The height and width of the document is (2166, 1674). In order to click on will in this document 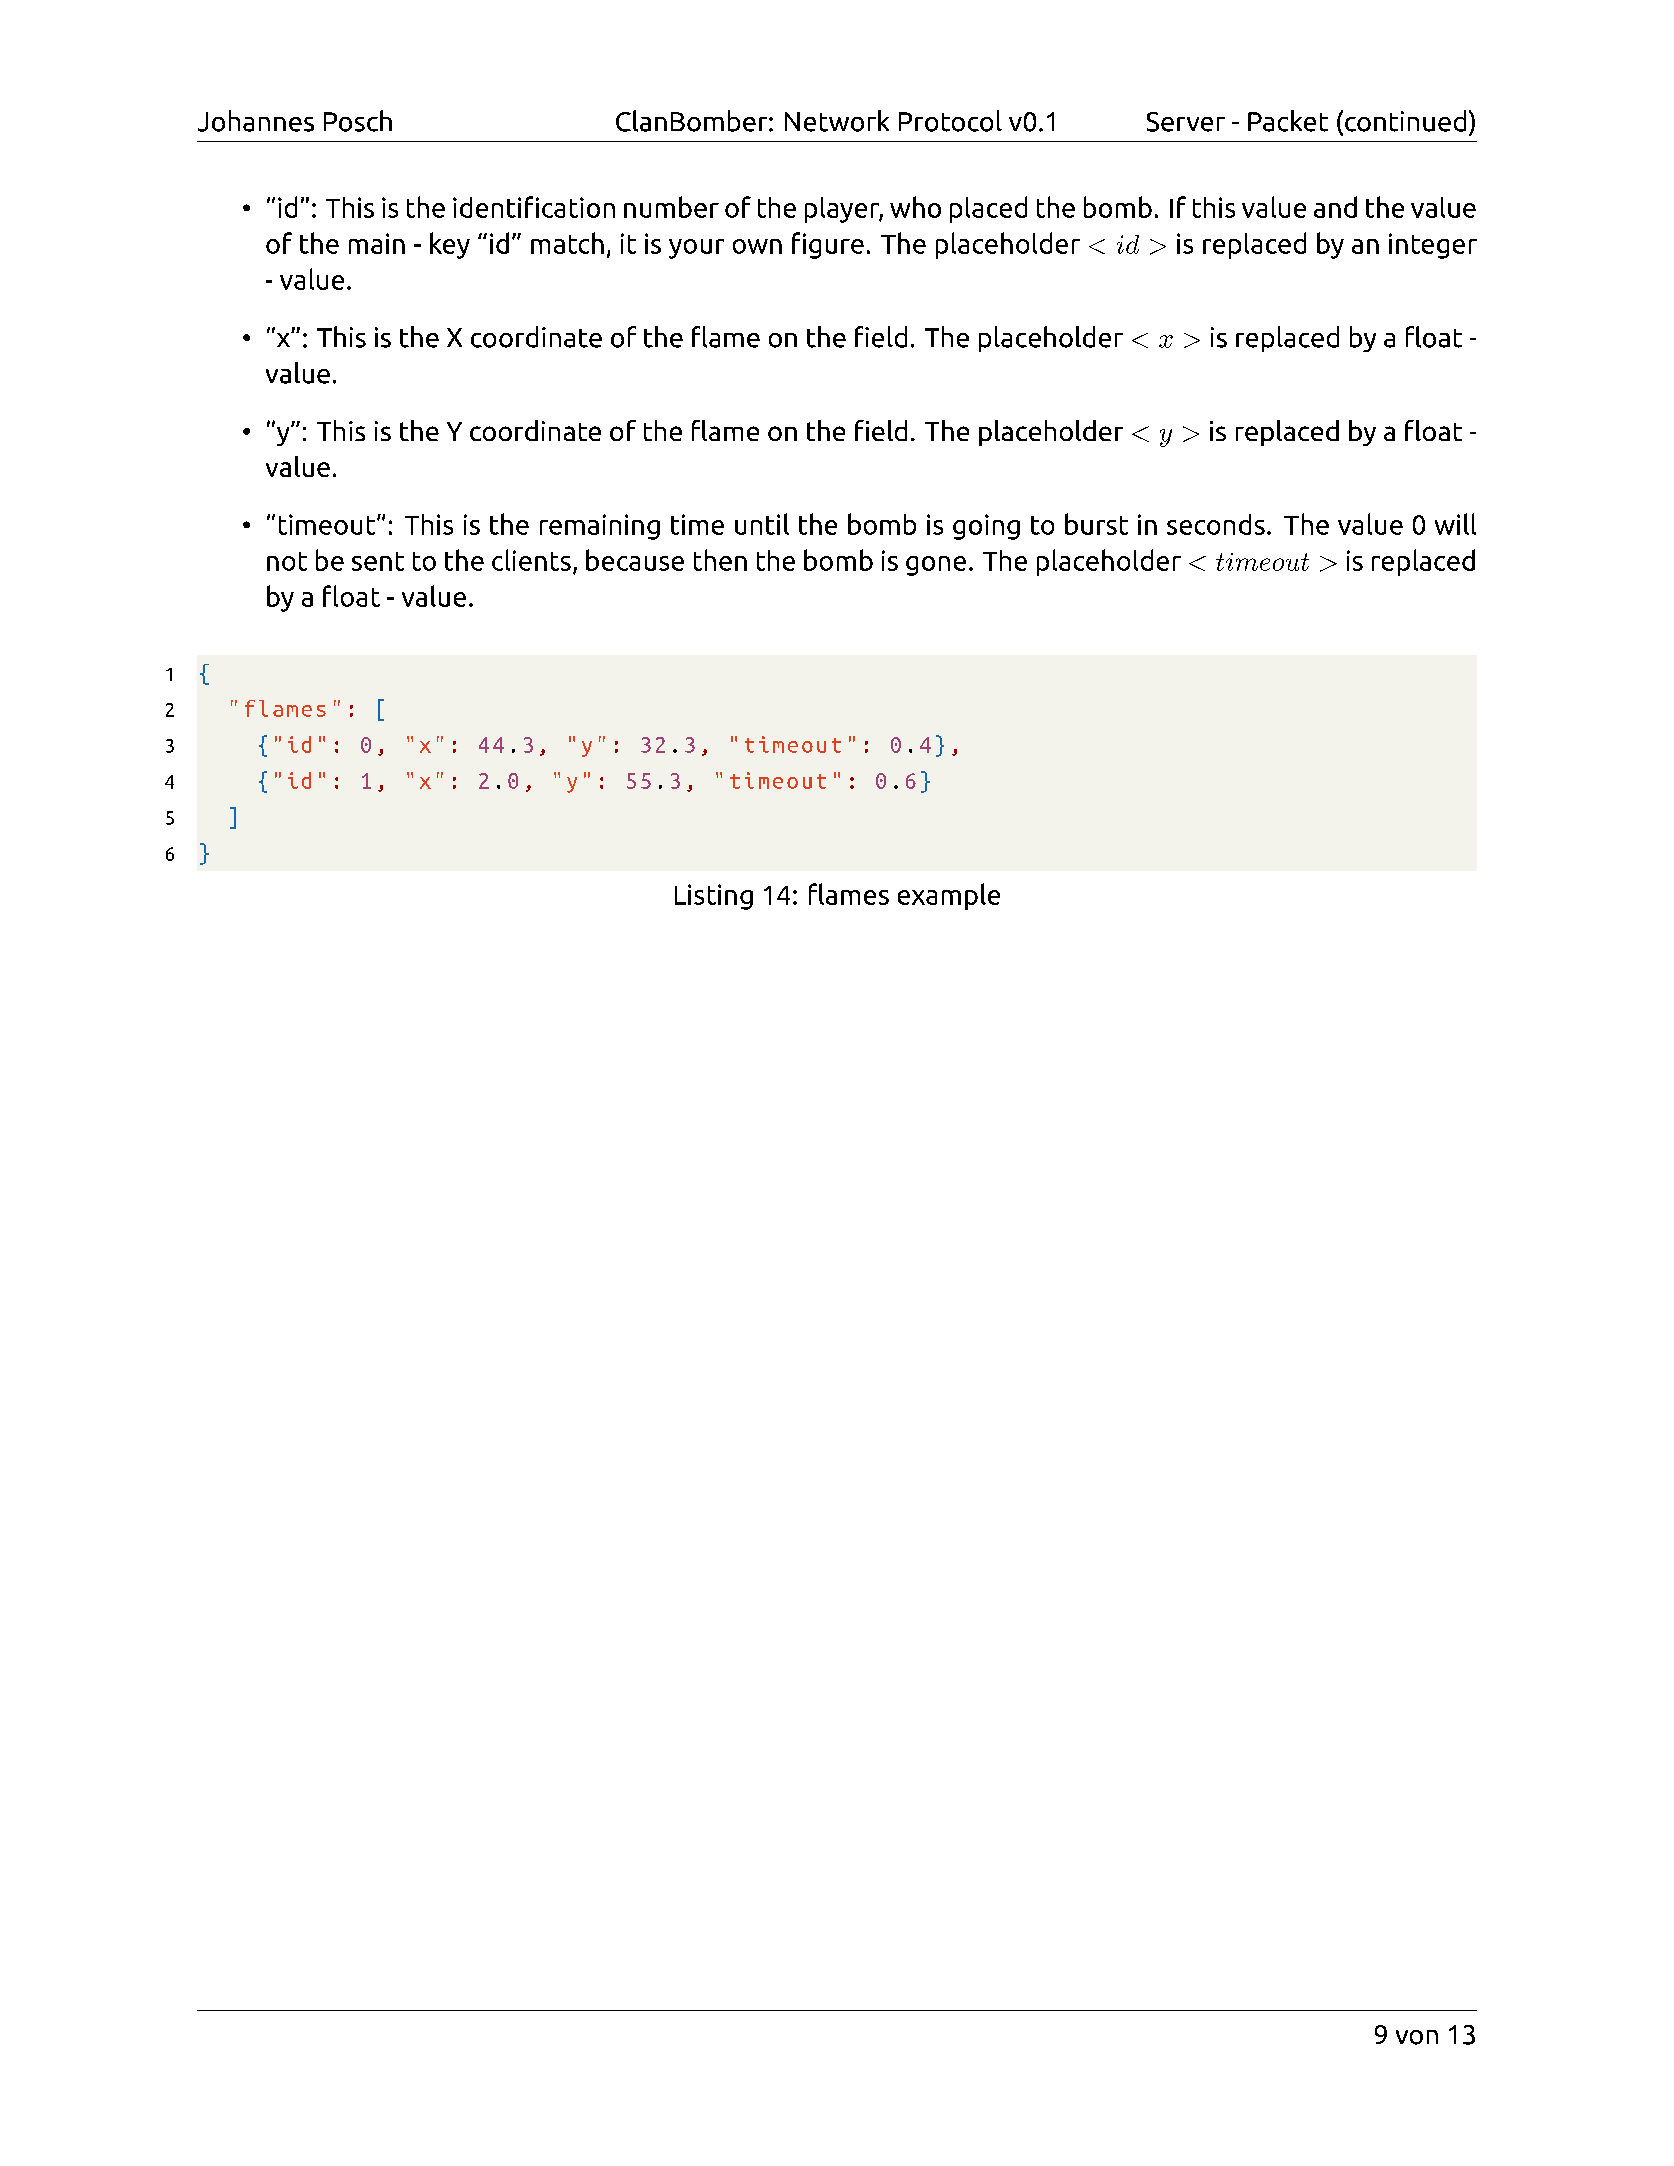, I will do `click(1455, 524)`.
